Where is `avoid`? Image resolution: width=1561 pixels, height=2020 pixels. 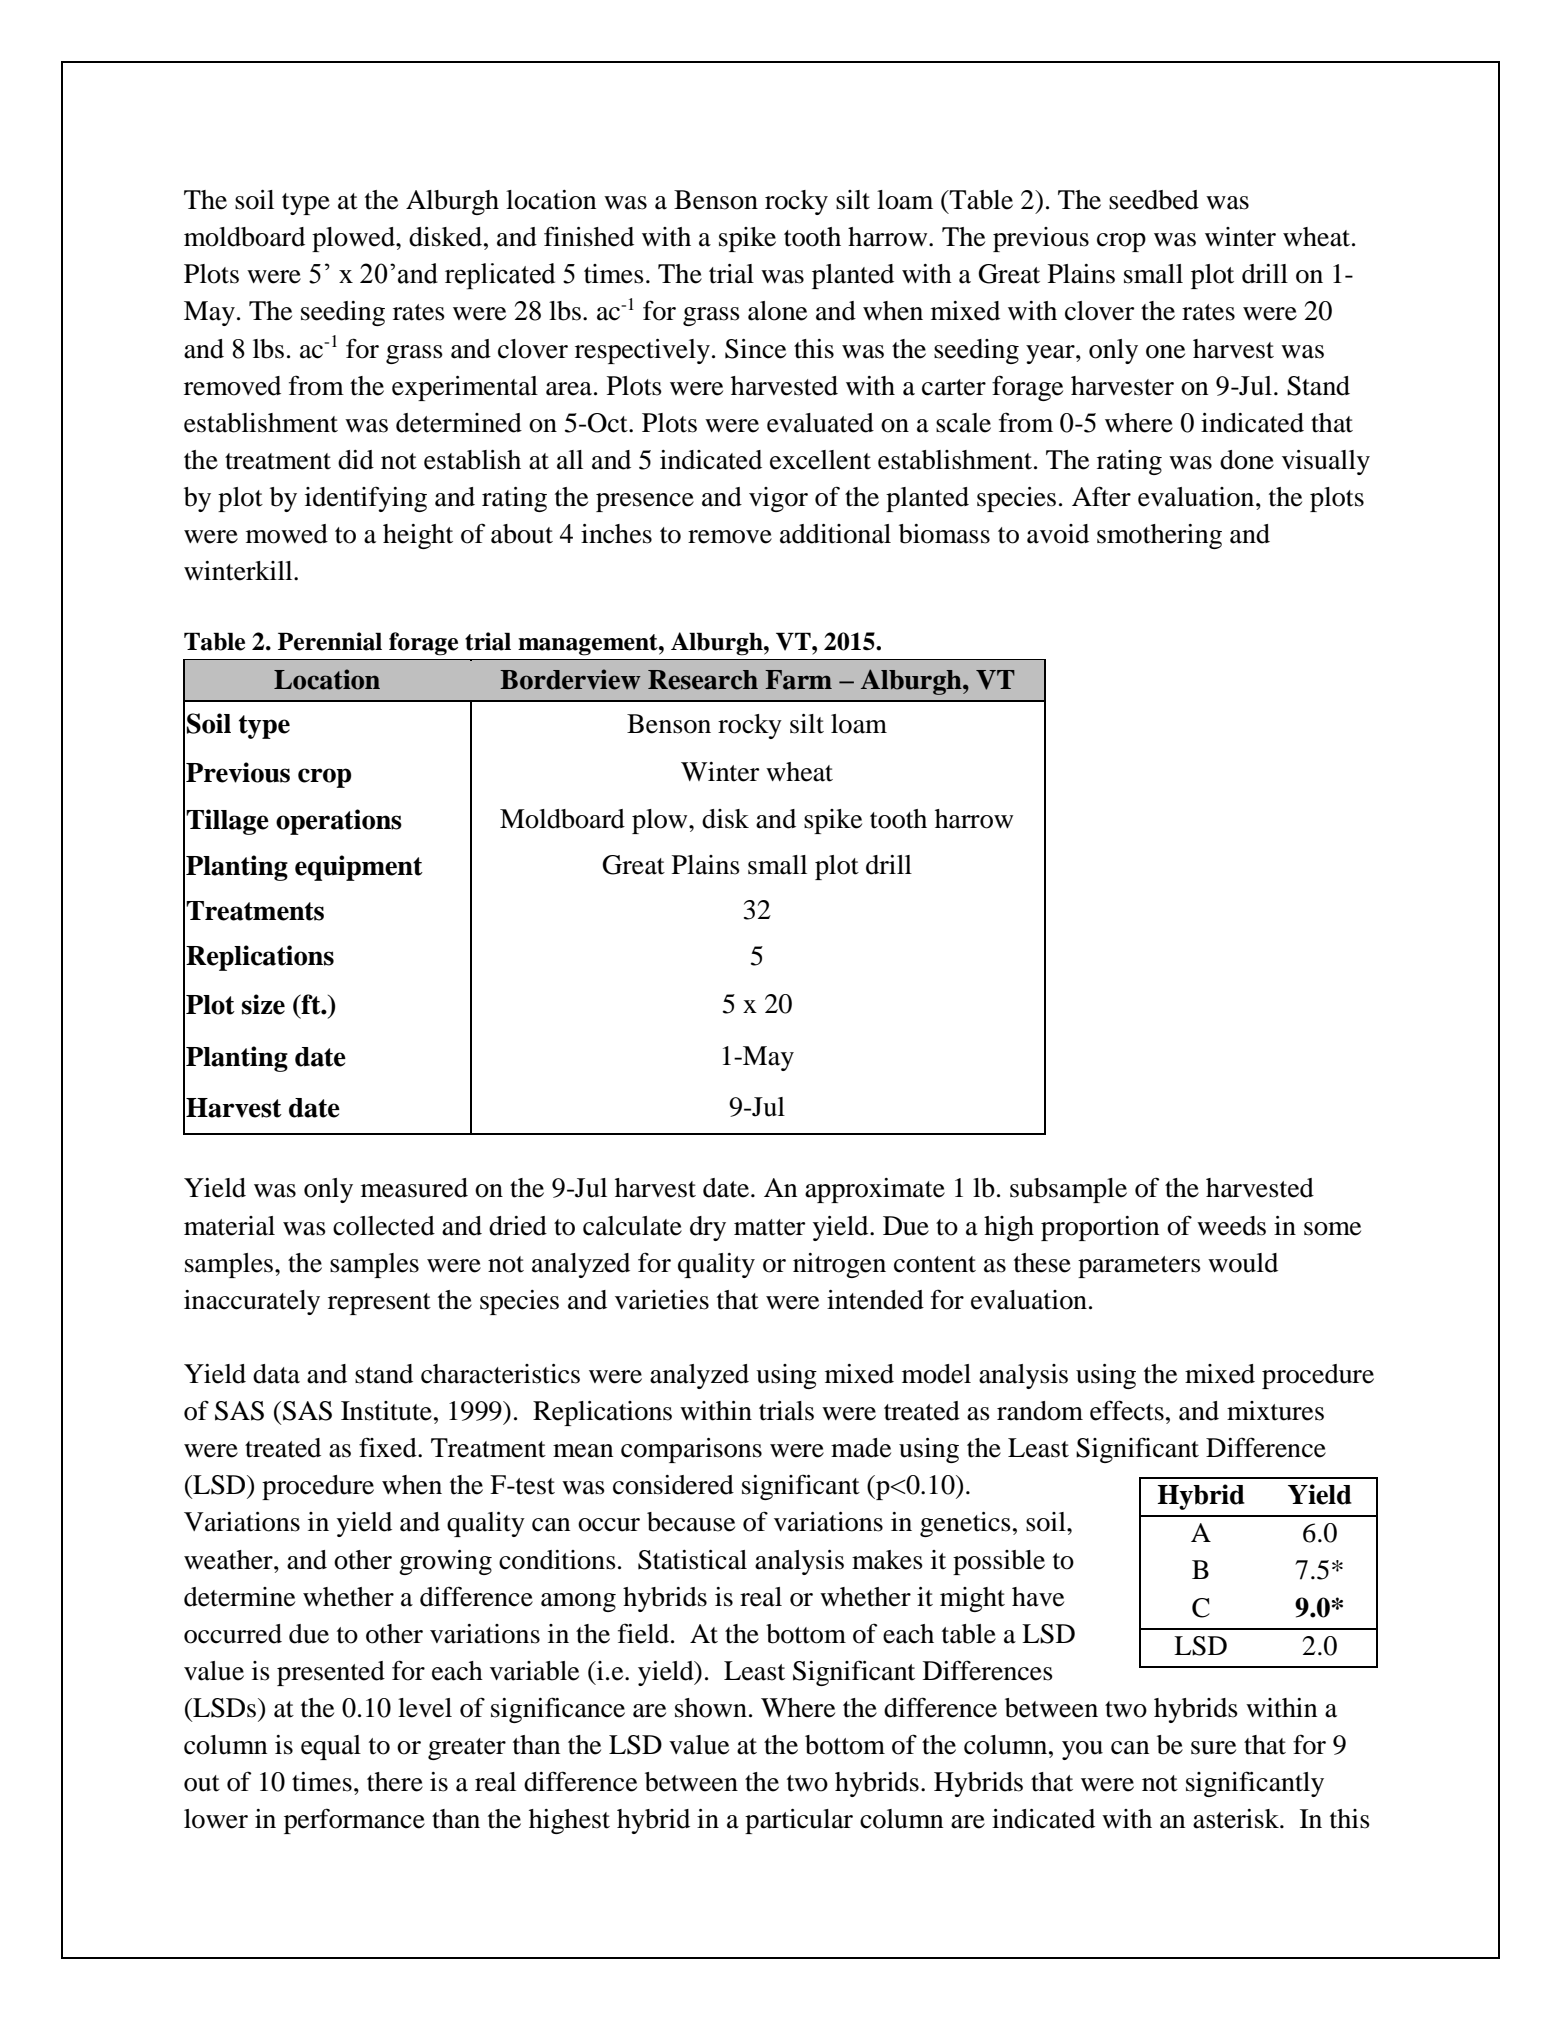 avoid is located at coordinates (1058, 534).
